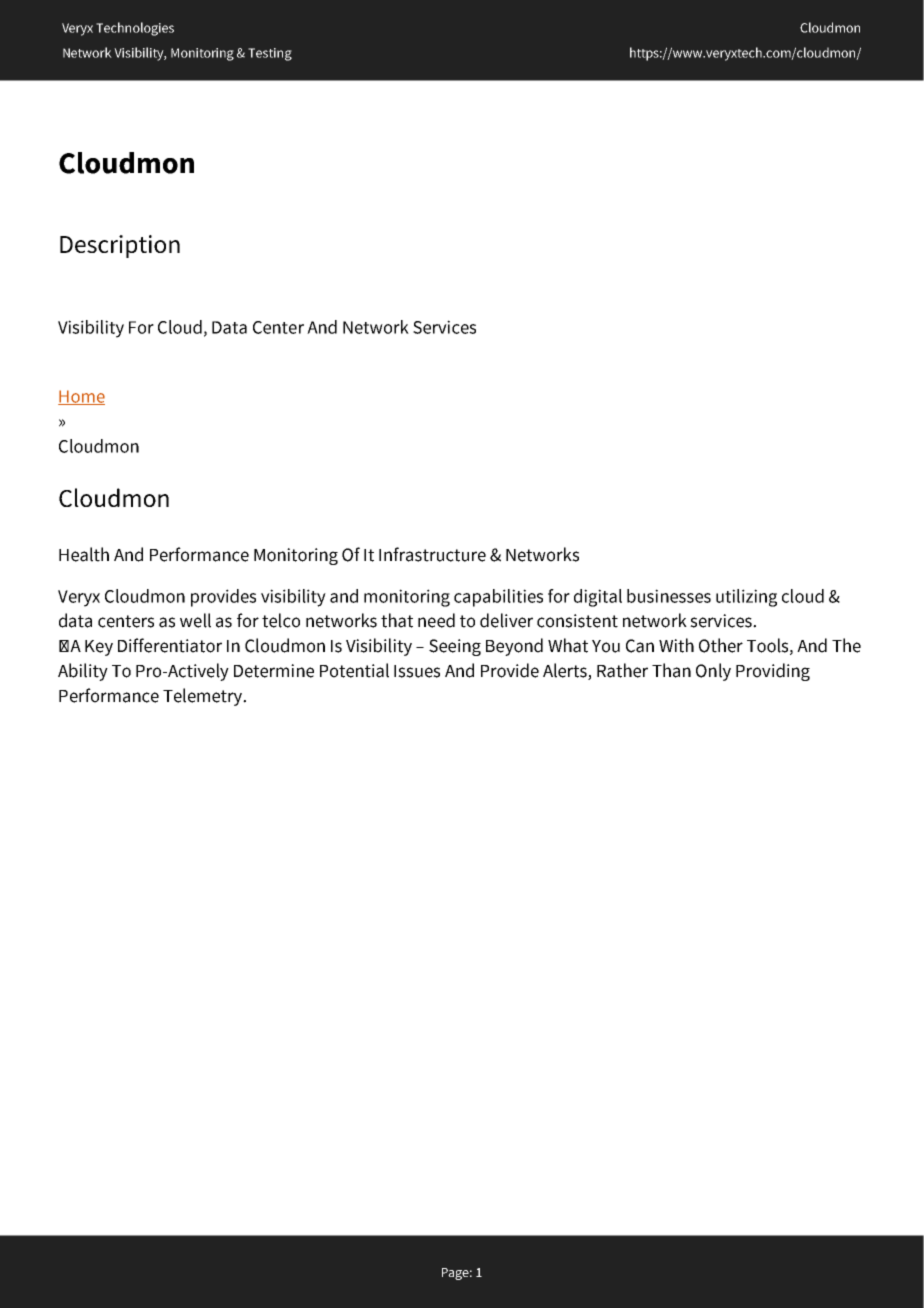 The width and height of the screenshot is (924, 1308). I want to click on Description, so click(120, 246).
